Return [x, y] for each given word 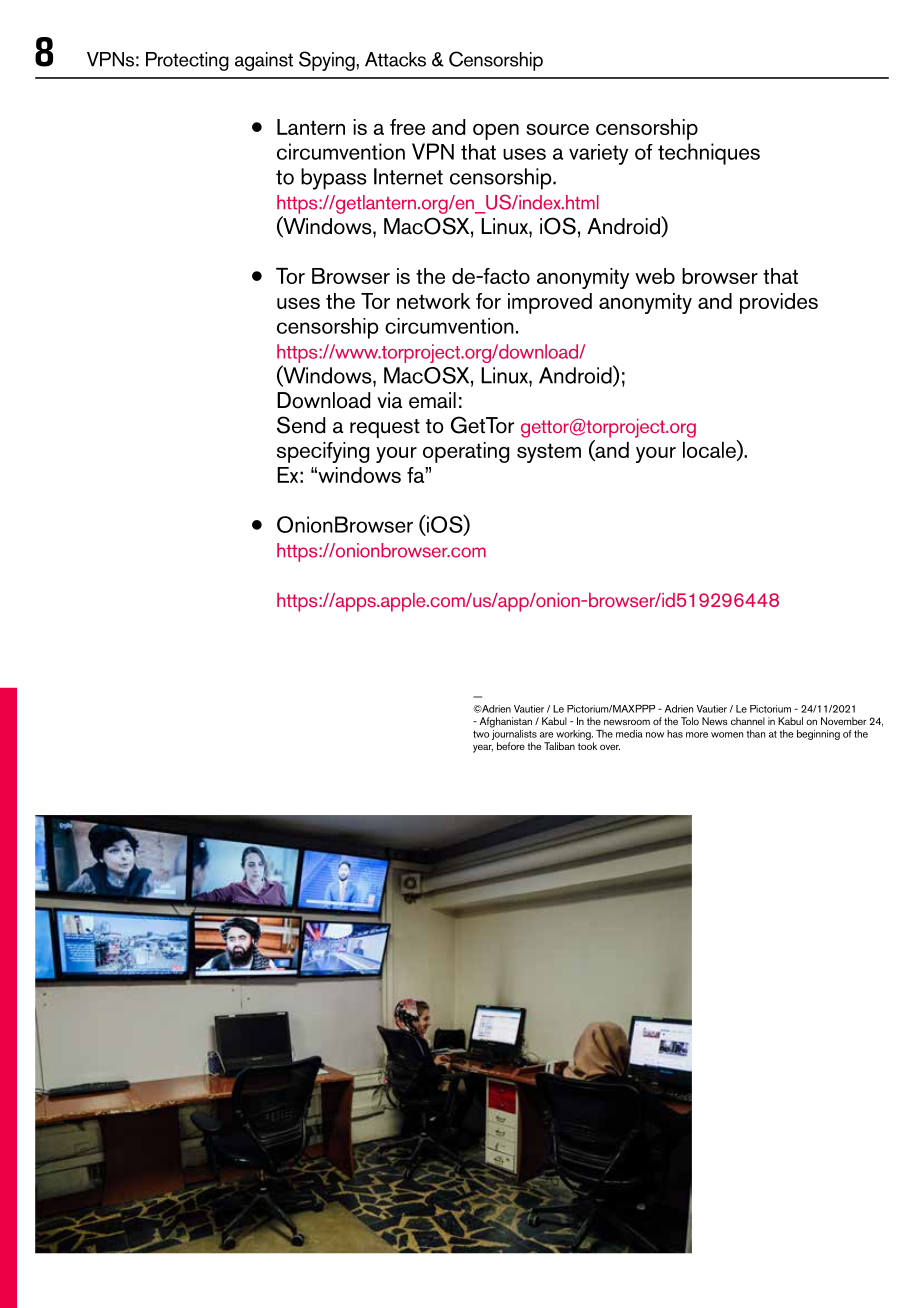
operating [466, 452]
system [549, 453]
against [264, 61]
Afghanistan [505, 722]
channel [748, 721]
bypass [334, 179]
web [655, 276]
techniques [709, 154]
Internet [408, 176]
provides [779, 303]
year [483, 748]
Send [301, 425]
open [496, 132]
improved [550, 303]
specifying [323, 452]
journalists [514, 733]
